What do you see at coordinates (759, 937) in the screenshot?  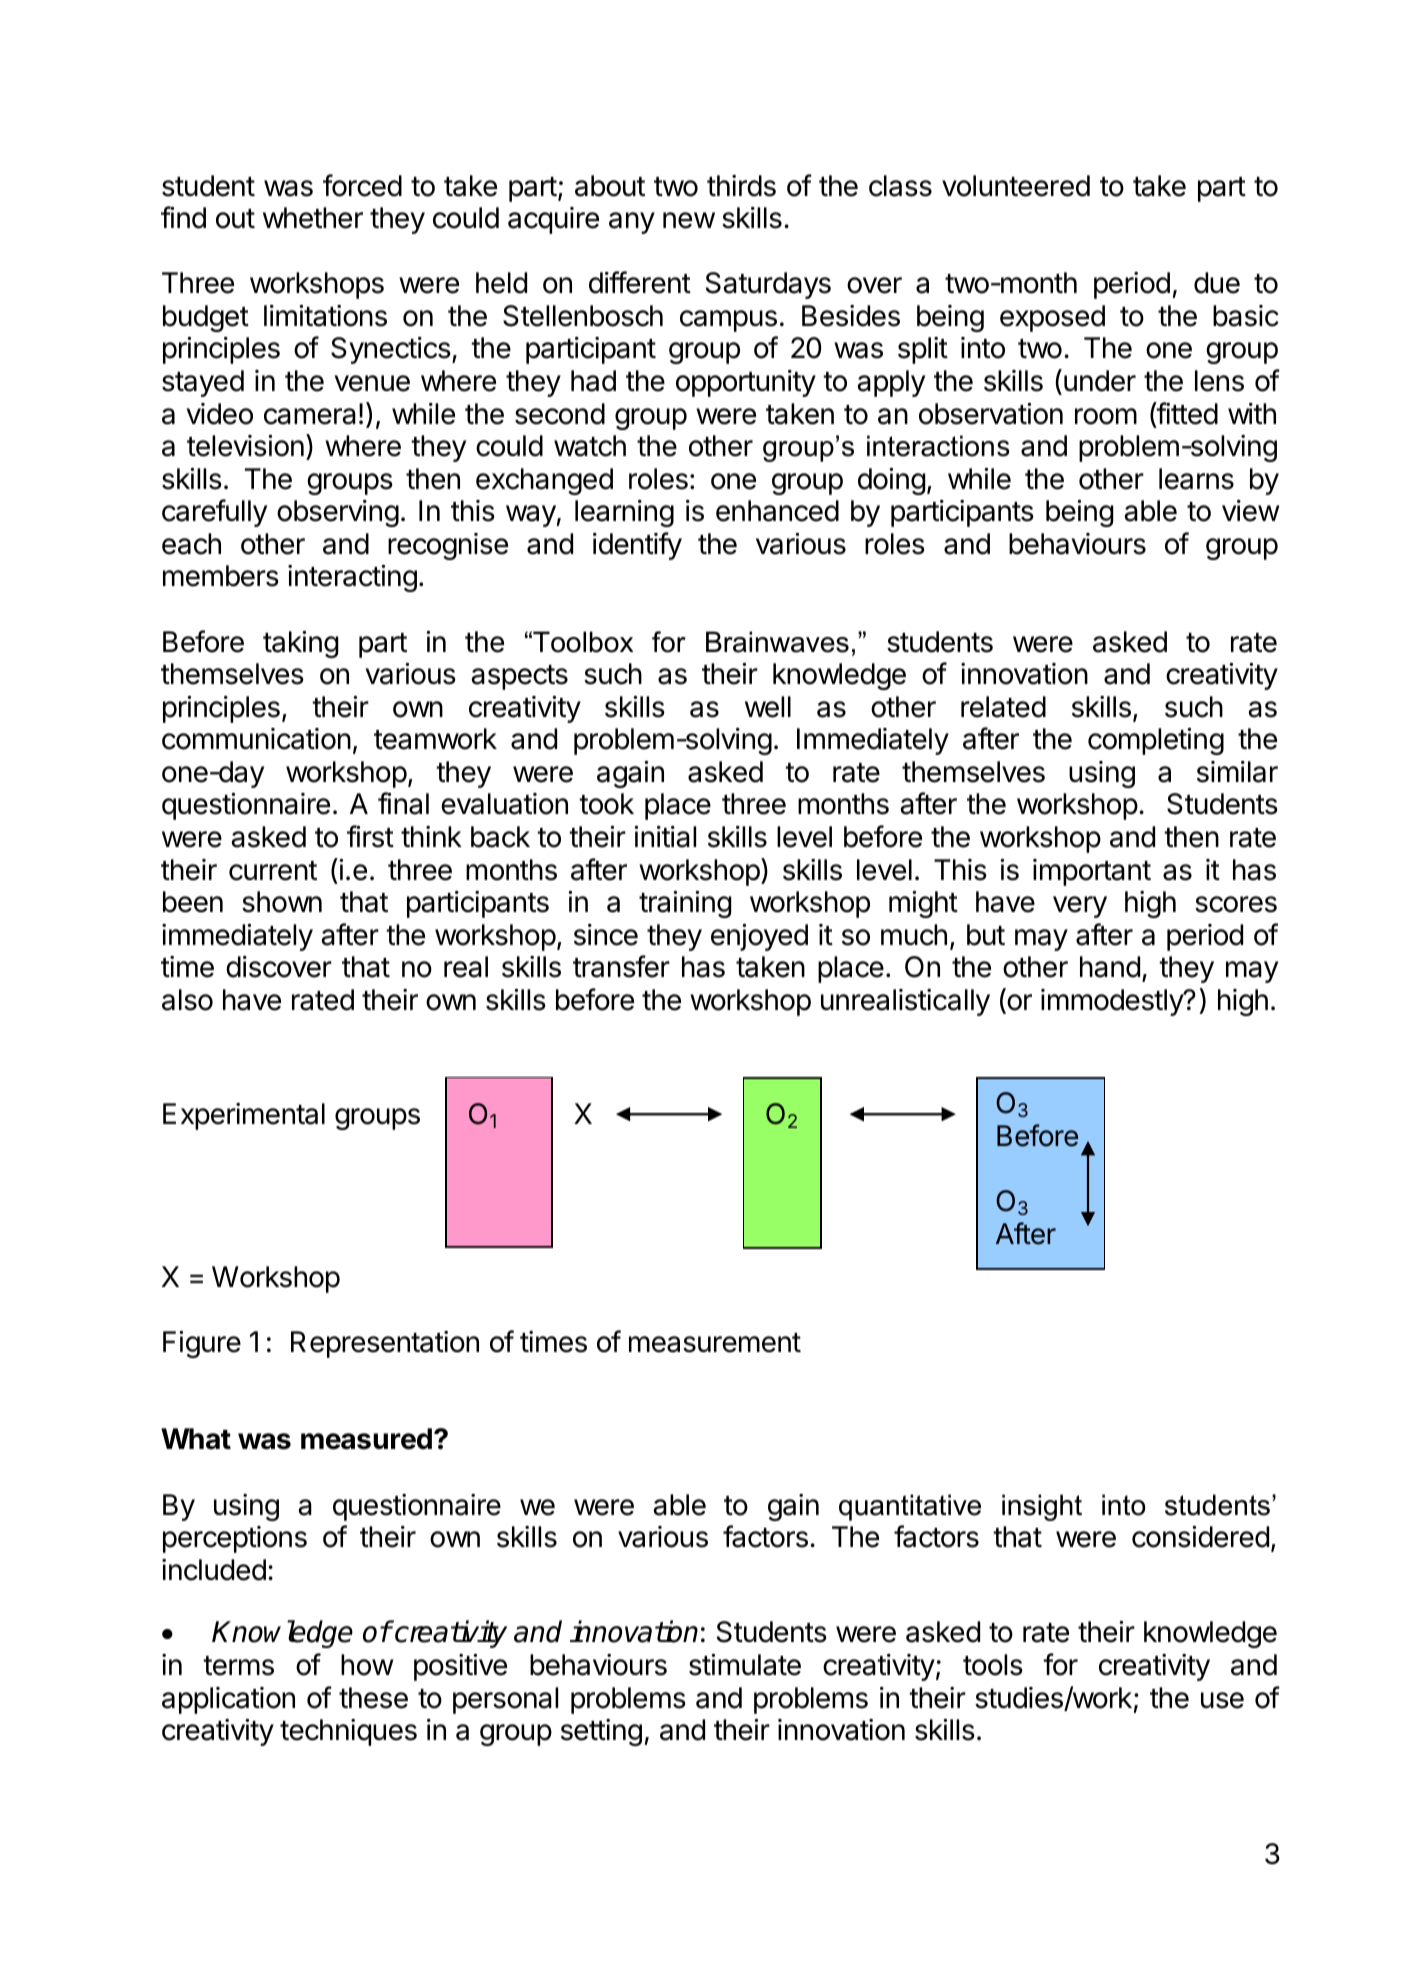 I see `enjoyed` at bounding box center [759, 937].
